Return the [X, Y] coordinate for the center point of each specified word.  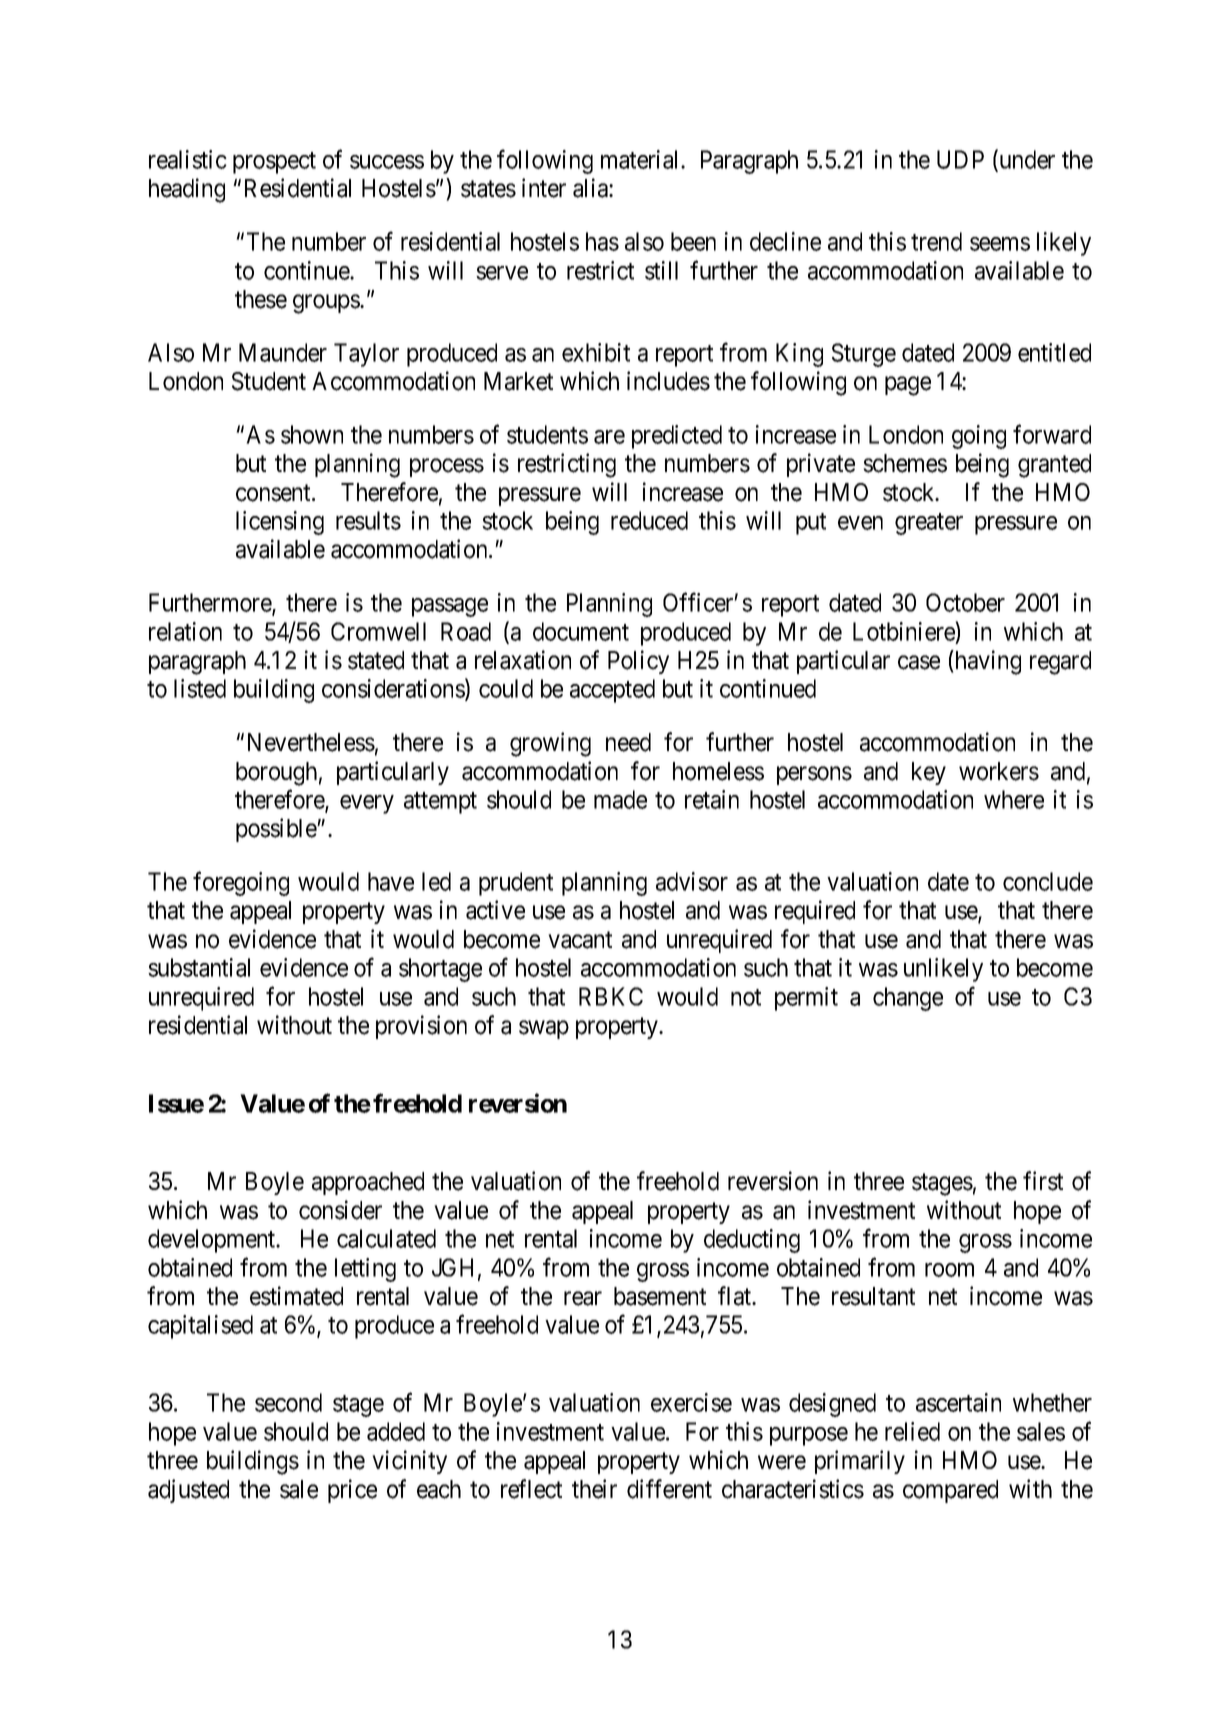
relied [912, 1431]
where [1014, 799]
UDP [960, 159]
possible [277, 830]
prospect [274, 163]
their [594, 1489]
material [641, 159]
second [288, 1402]
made [620, 799]
